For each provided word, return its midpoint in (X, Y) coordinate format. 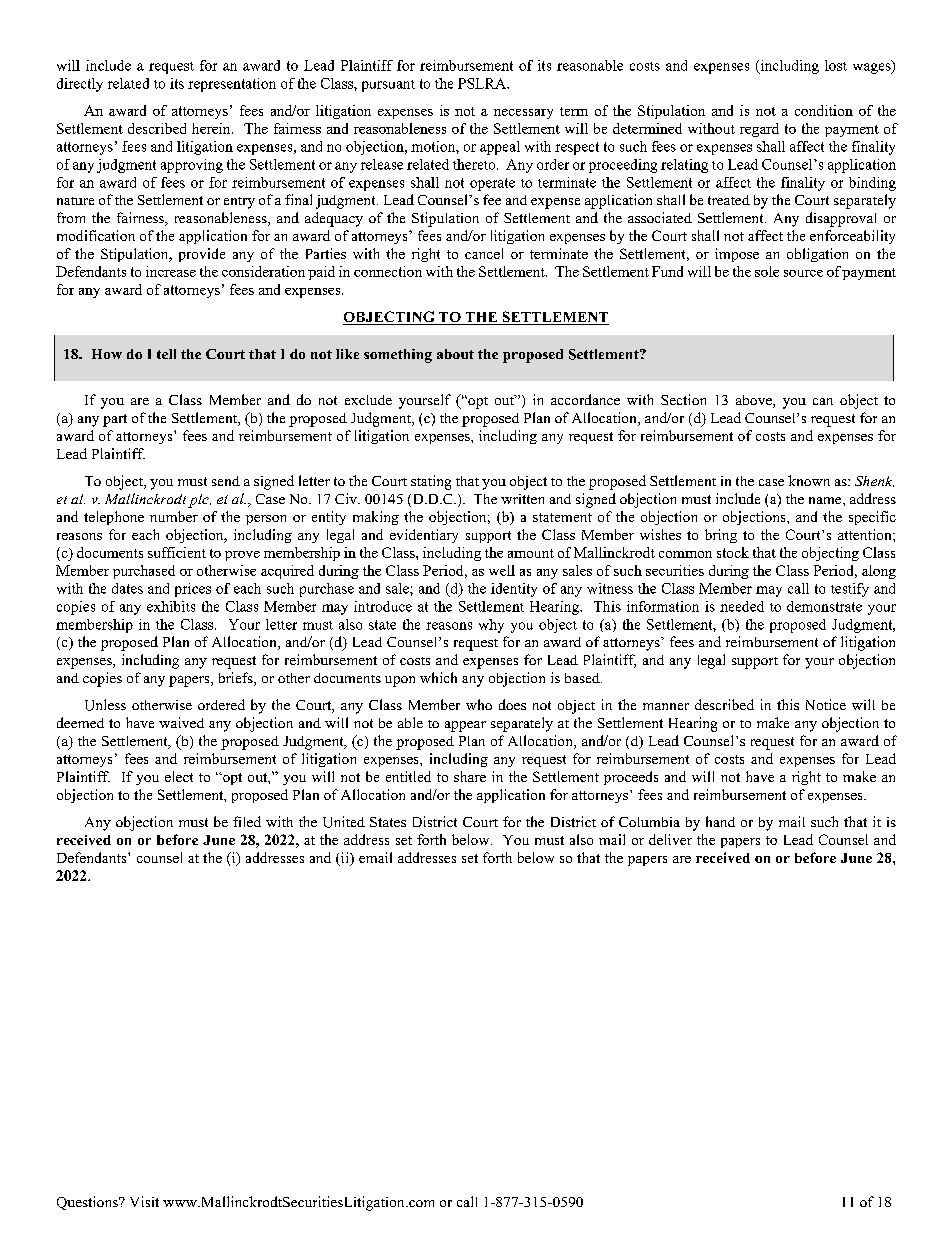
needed (742, 606)
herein (212, 128)
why (491, 626)
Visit (144, 1201)
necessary (523, 114)
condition (824, 110)
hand (720, 821)
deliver (670, 839)
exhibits (171, 606)
